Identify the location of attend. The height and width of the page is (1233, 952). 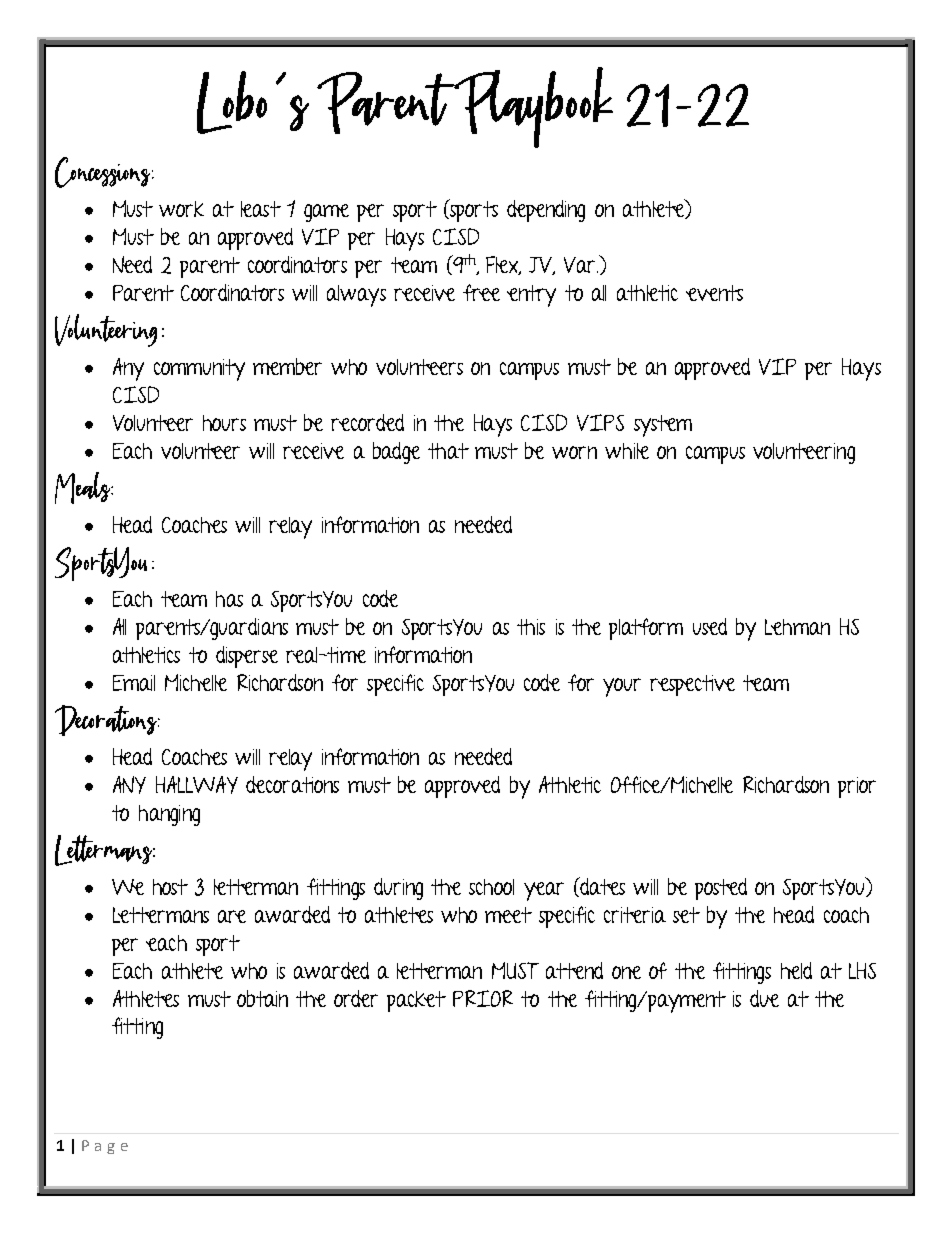
(574, 970).
